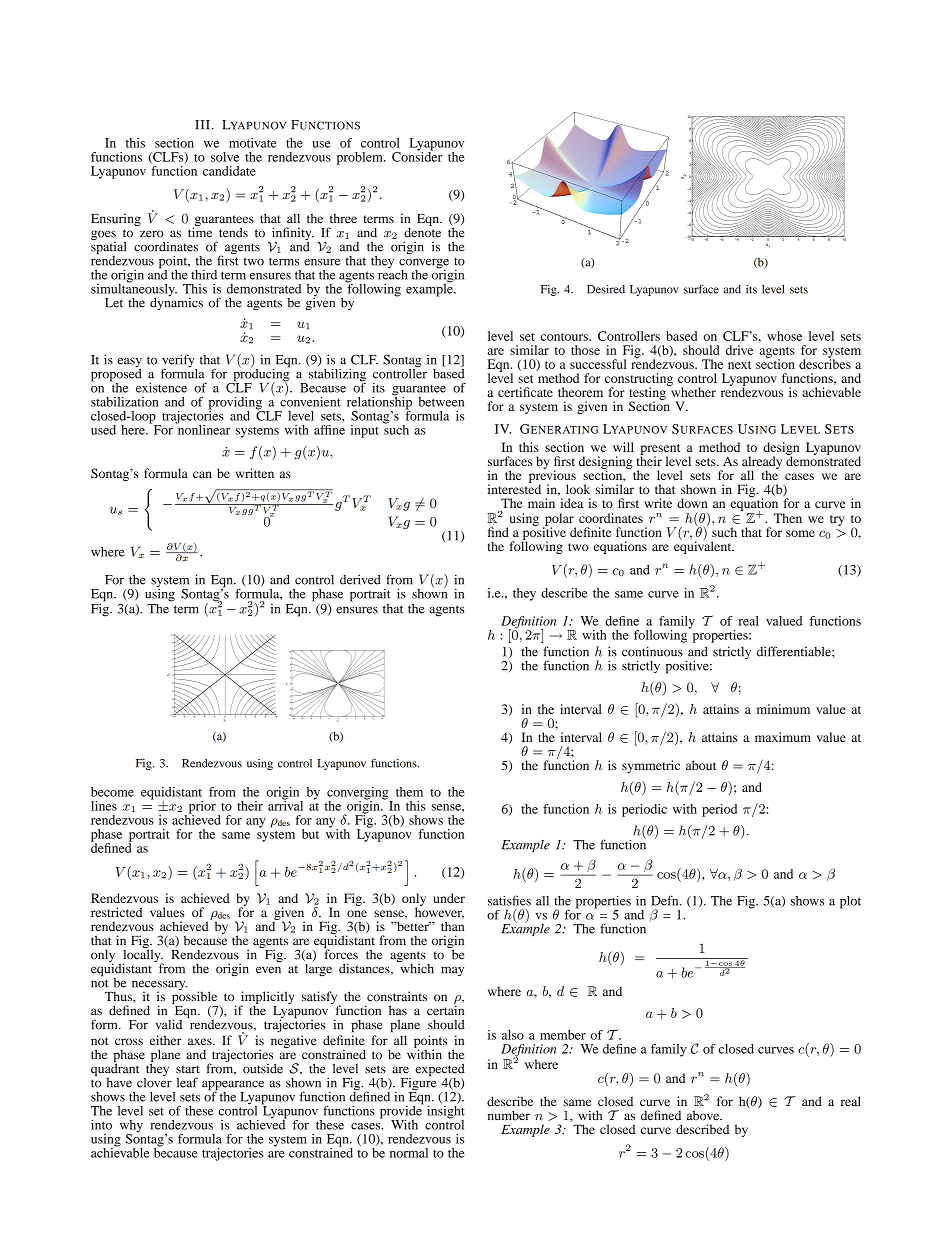  What do you see at coordinates (498, 532) in the screenshot?
I see `find` at bounding box center [498, 532].
